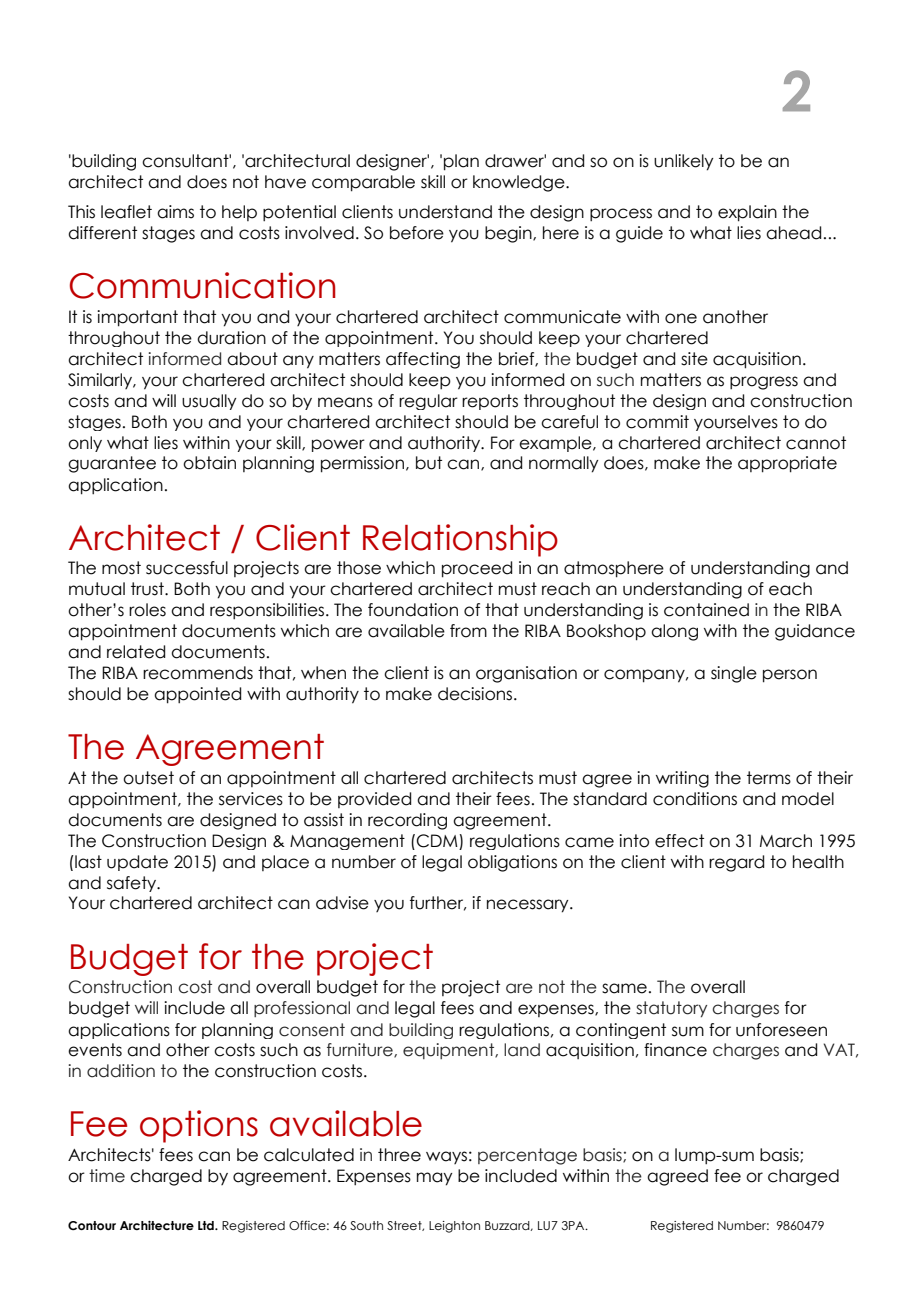 The width and height of the document is (924, 1308). Describe the element at coordinates (207, 1225) in the document. I see `Ltd` at that location.
